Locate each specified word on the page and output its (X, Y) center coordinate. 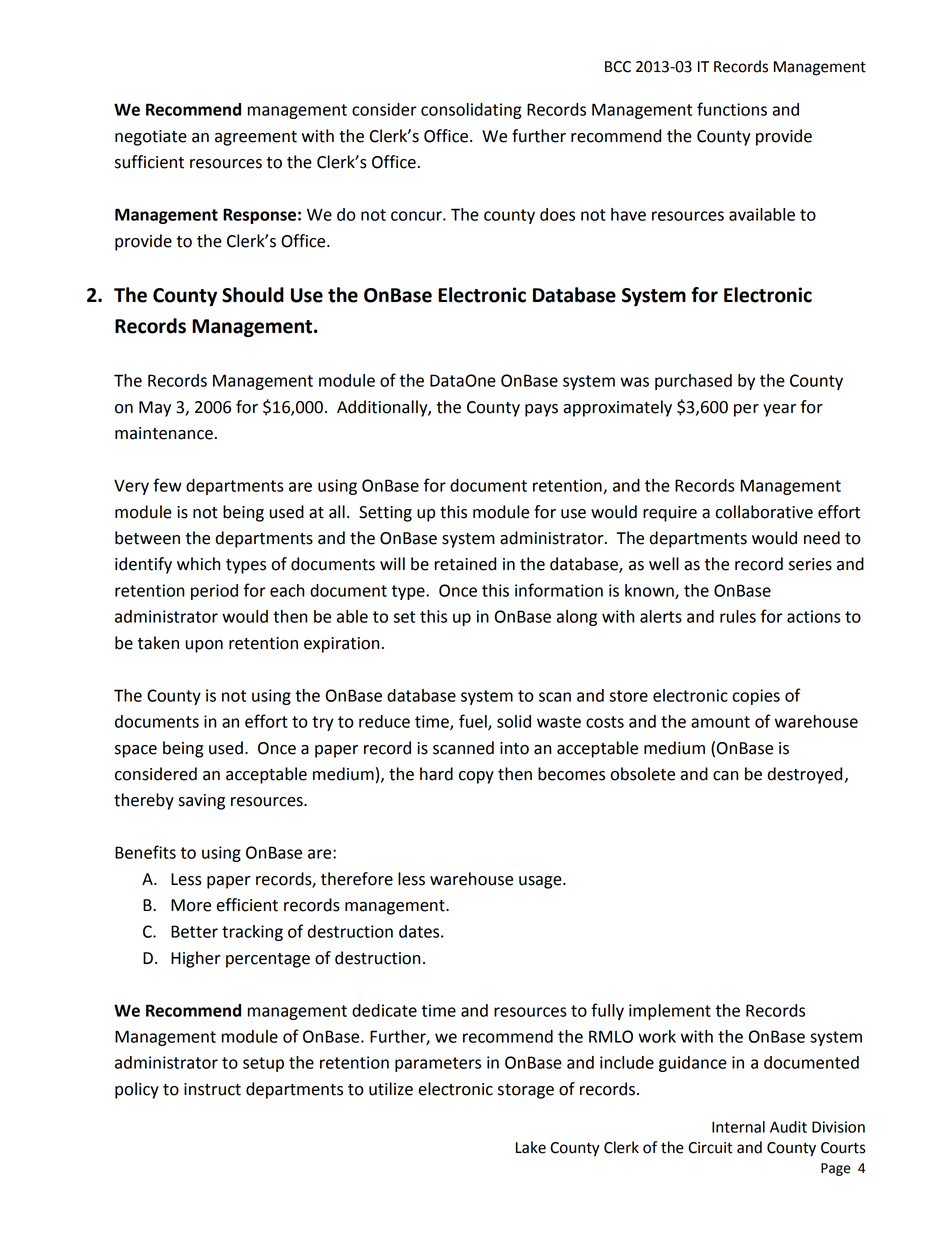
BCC (618, 67)
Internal (738, 1127)
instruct (212, 1089)
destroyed (805, 775)
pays (541, 410)
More (191, 905)
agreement (256, 138)
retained (465, 564)
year (779, 410)
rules (738, 616)
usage (541, 882)
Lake (531, 1147)
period (214, 592)
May (155, 409)
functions (732, 109)
